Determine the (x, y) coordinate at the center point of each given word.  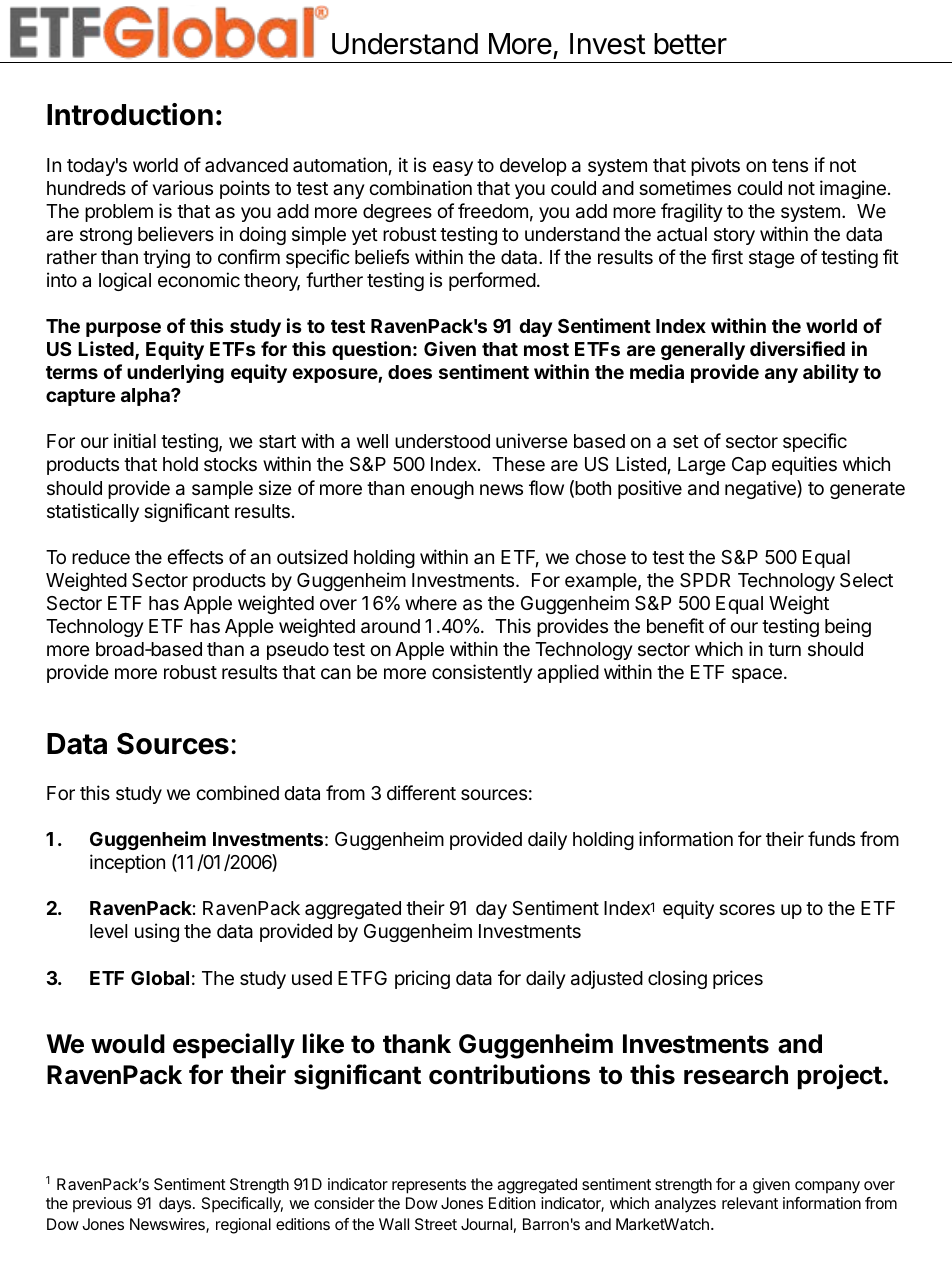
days (176, 1205)
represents (429, 1186)
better (690, 44)
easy (453, 168)
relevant (750, 1203)
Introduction (130, 114)
